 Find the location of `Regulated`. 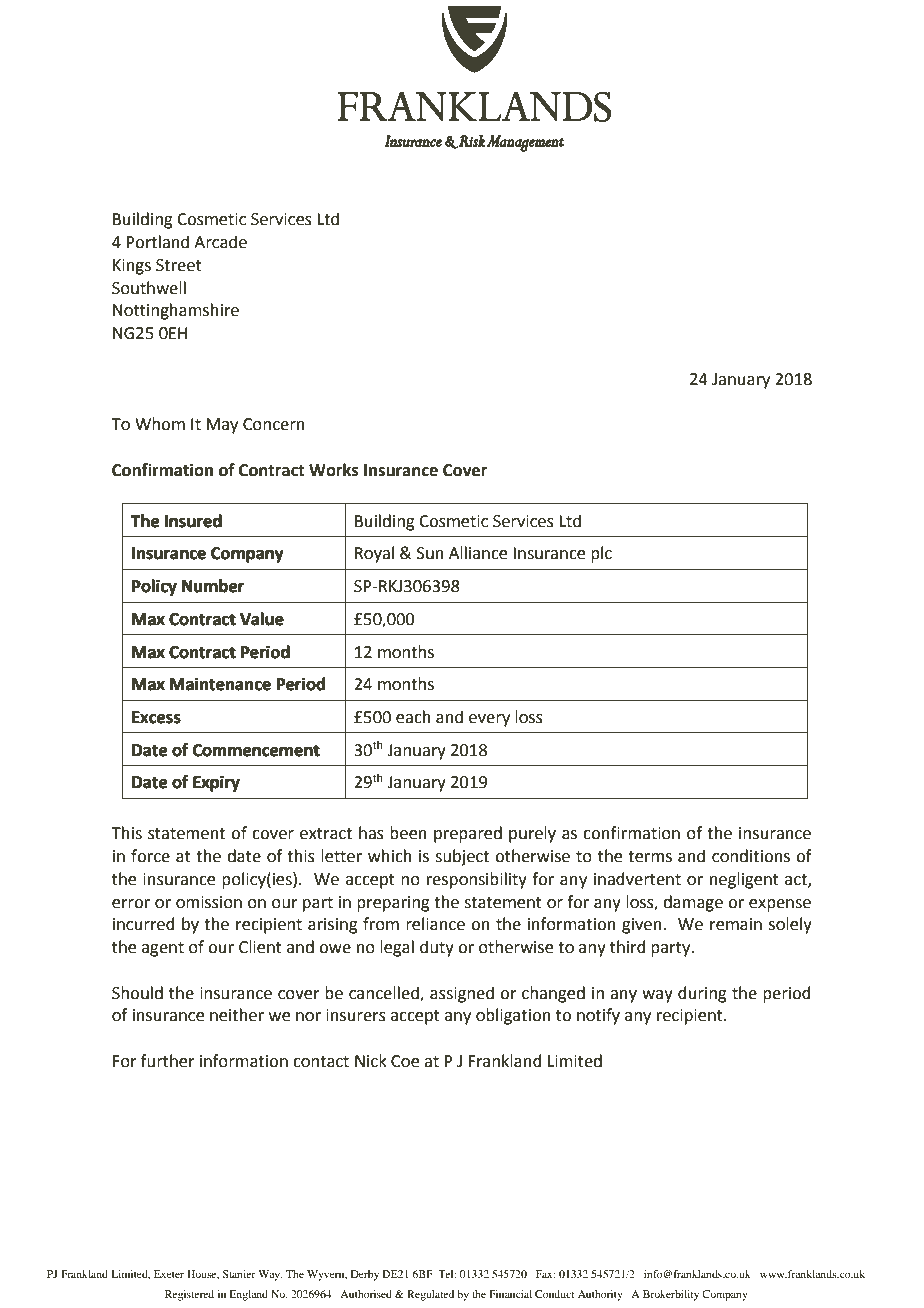

Regulated is located at coordinates (430, 1295).
